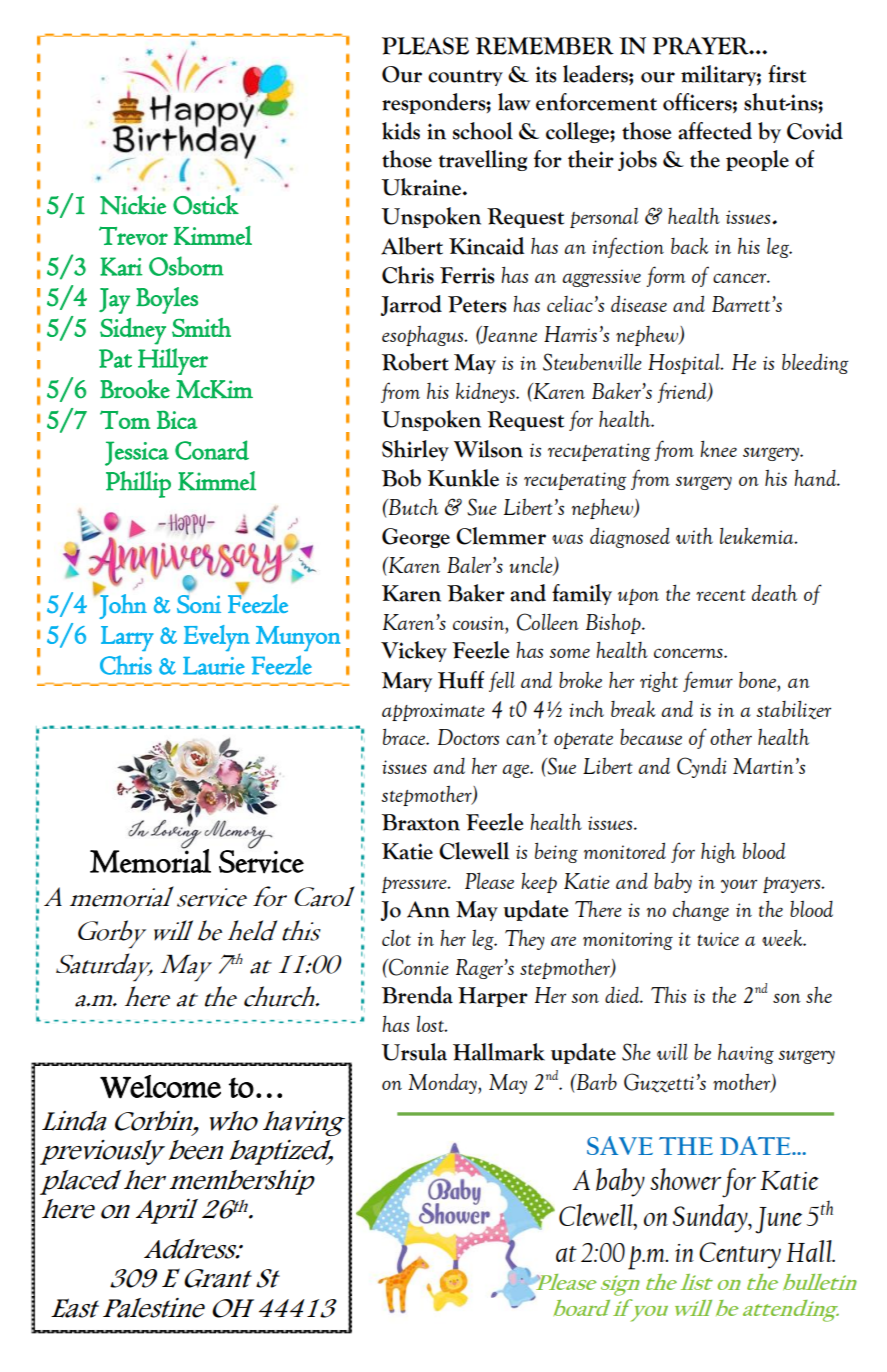 The height and width of the screenshot is (1372, 887). What do you see at coordinates (214, 666) in the screenshot?
I see `Laurie` at bounding box center [214, 666].
